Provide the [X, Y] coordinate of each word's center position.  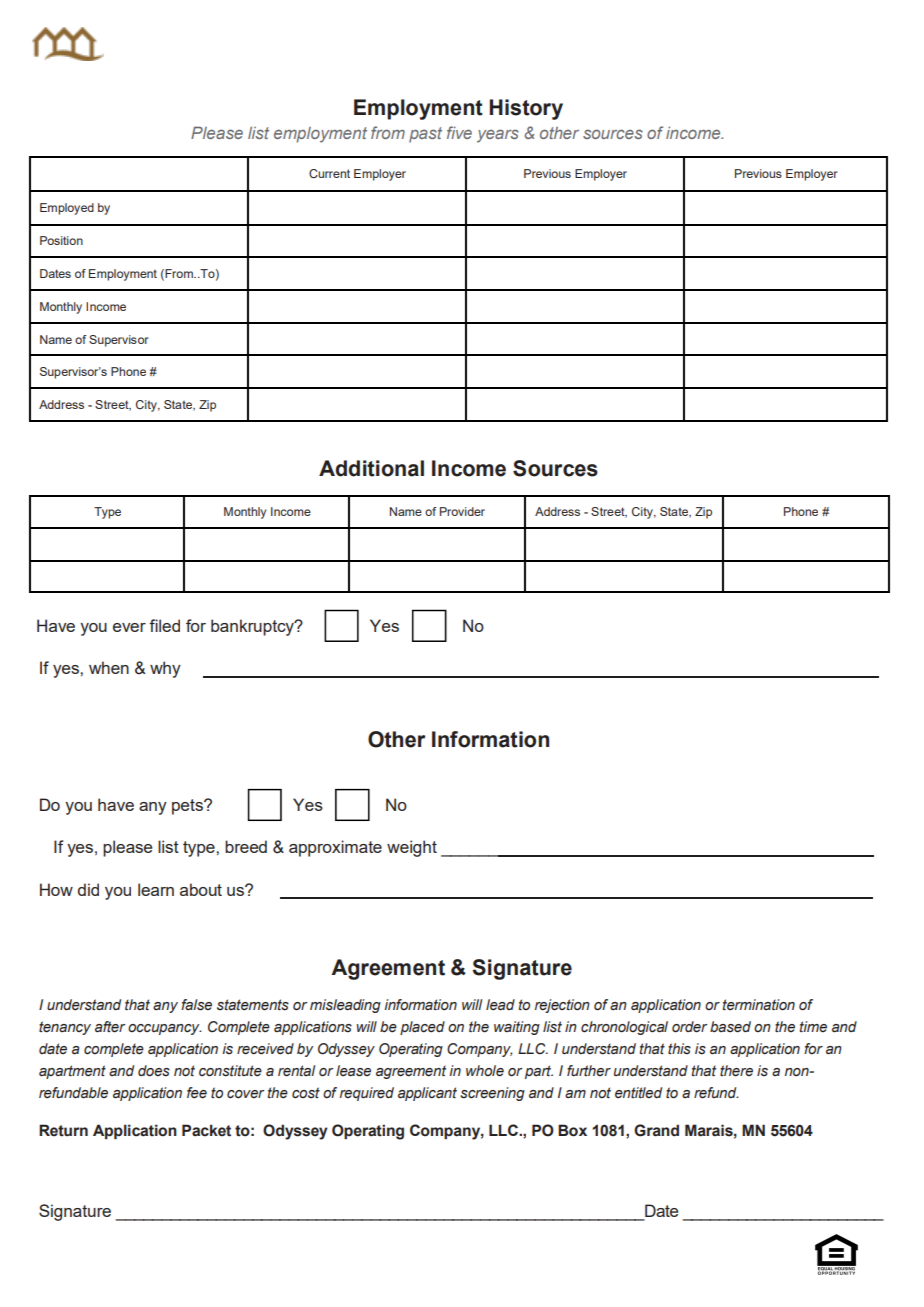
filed [164, 625]
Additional [371, 468]
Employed [67, 209]
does [154, 1071]
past [425, 135]
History [526, 109]
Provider [462, 511]
